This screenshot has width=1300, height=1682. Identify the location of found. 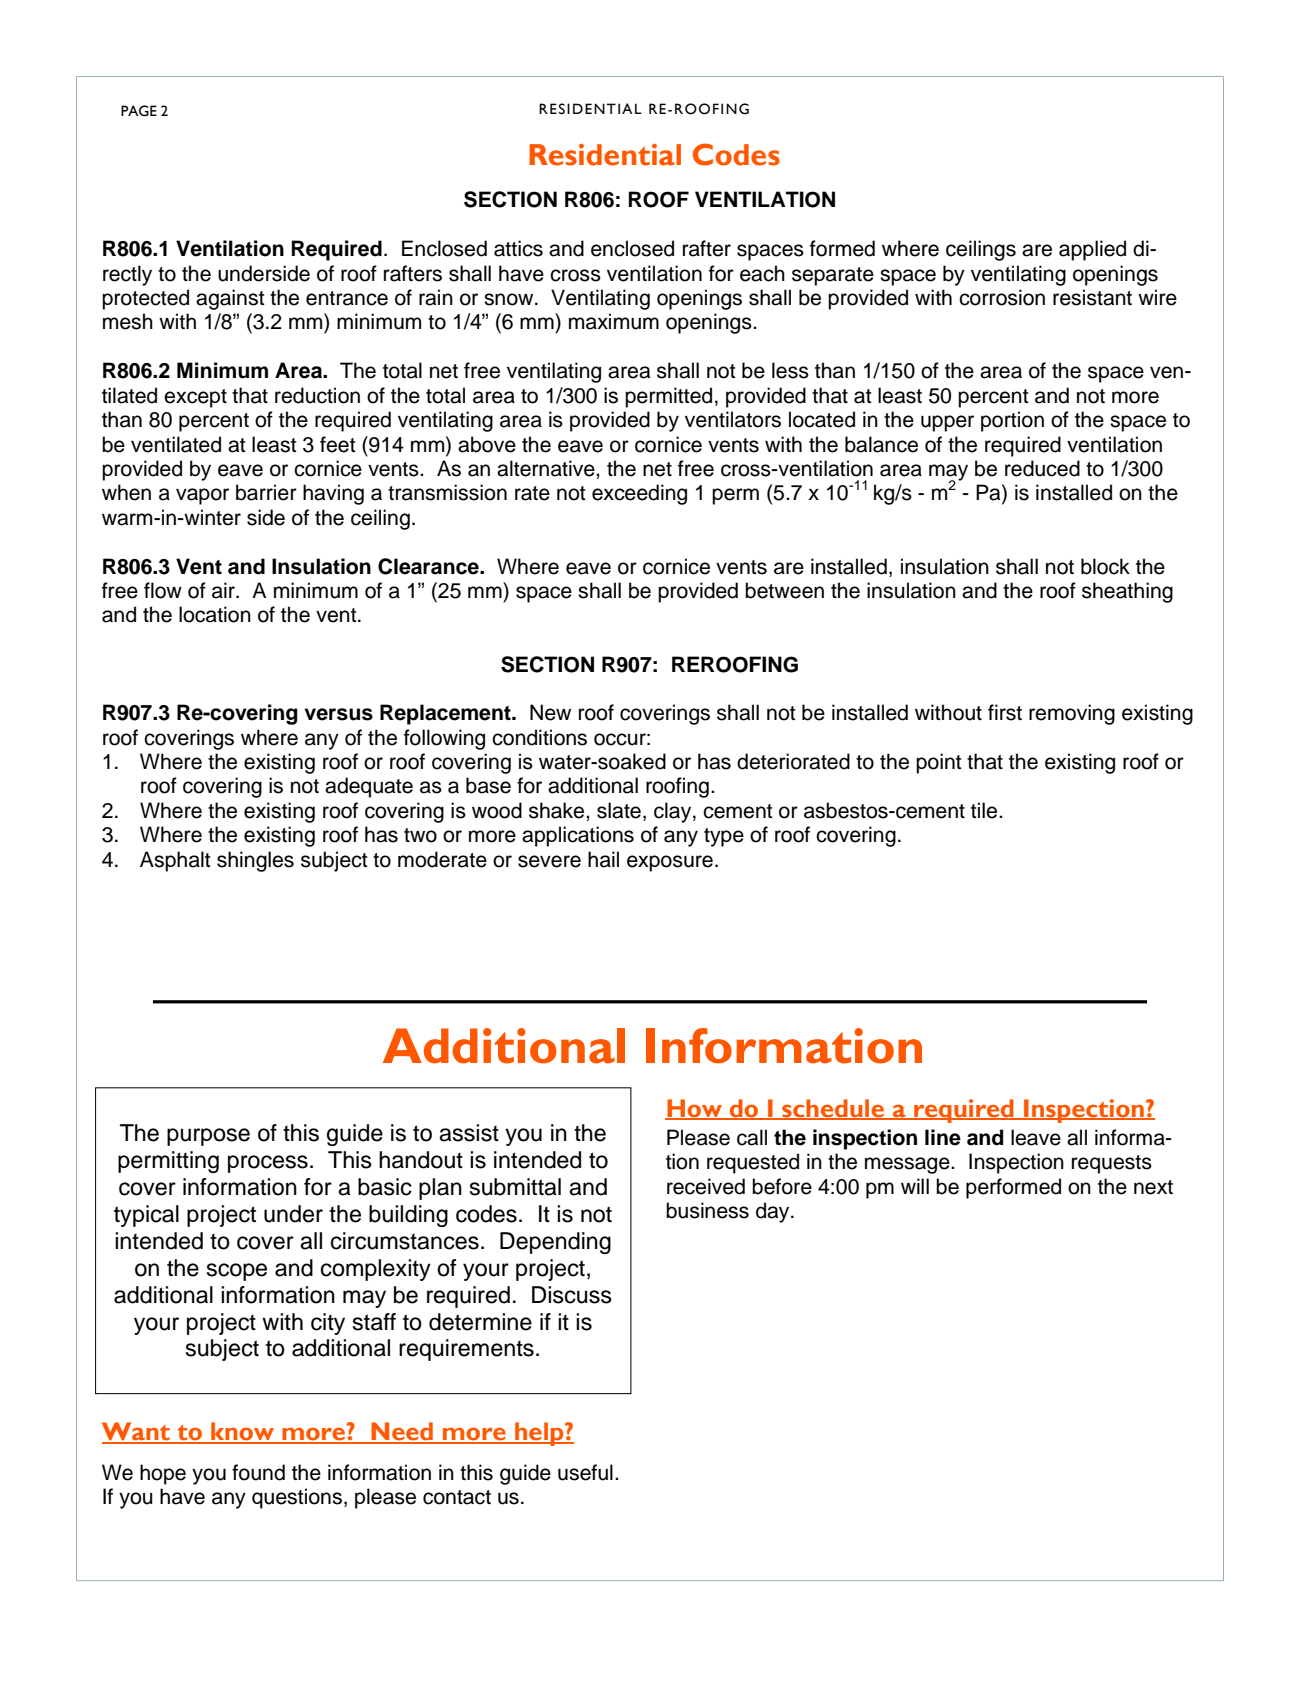
(258, 1472).
